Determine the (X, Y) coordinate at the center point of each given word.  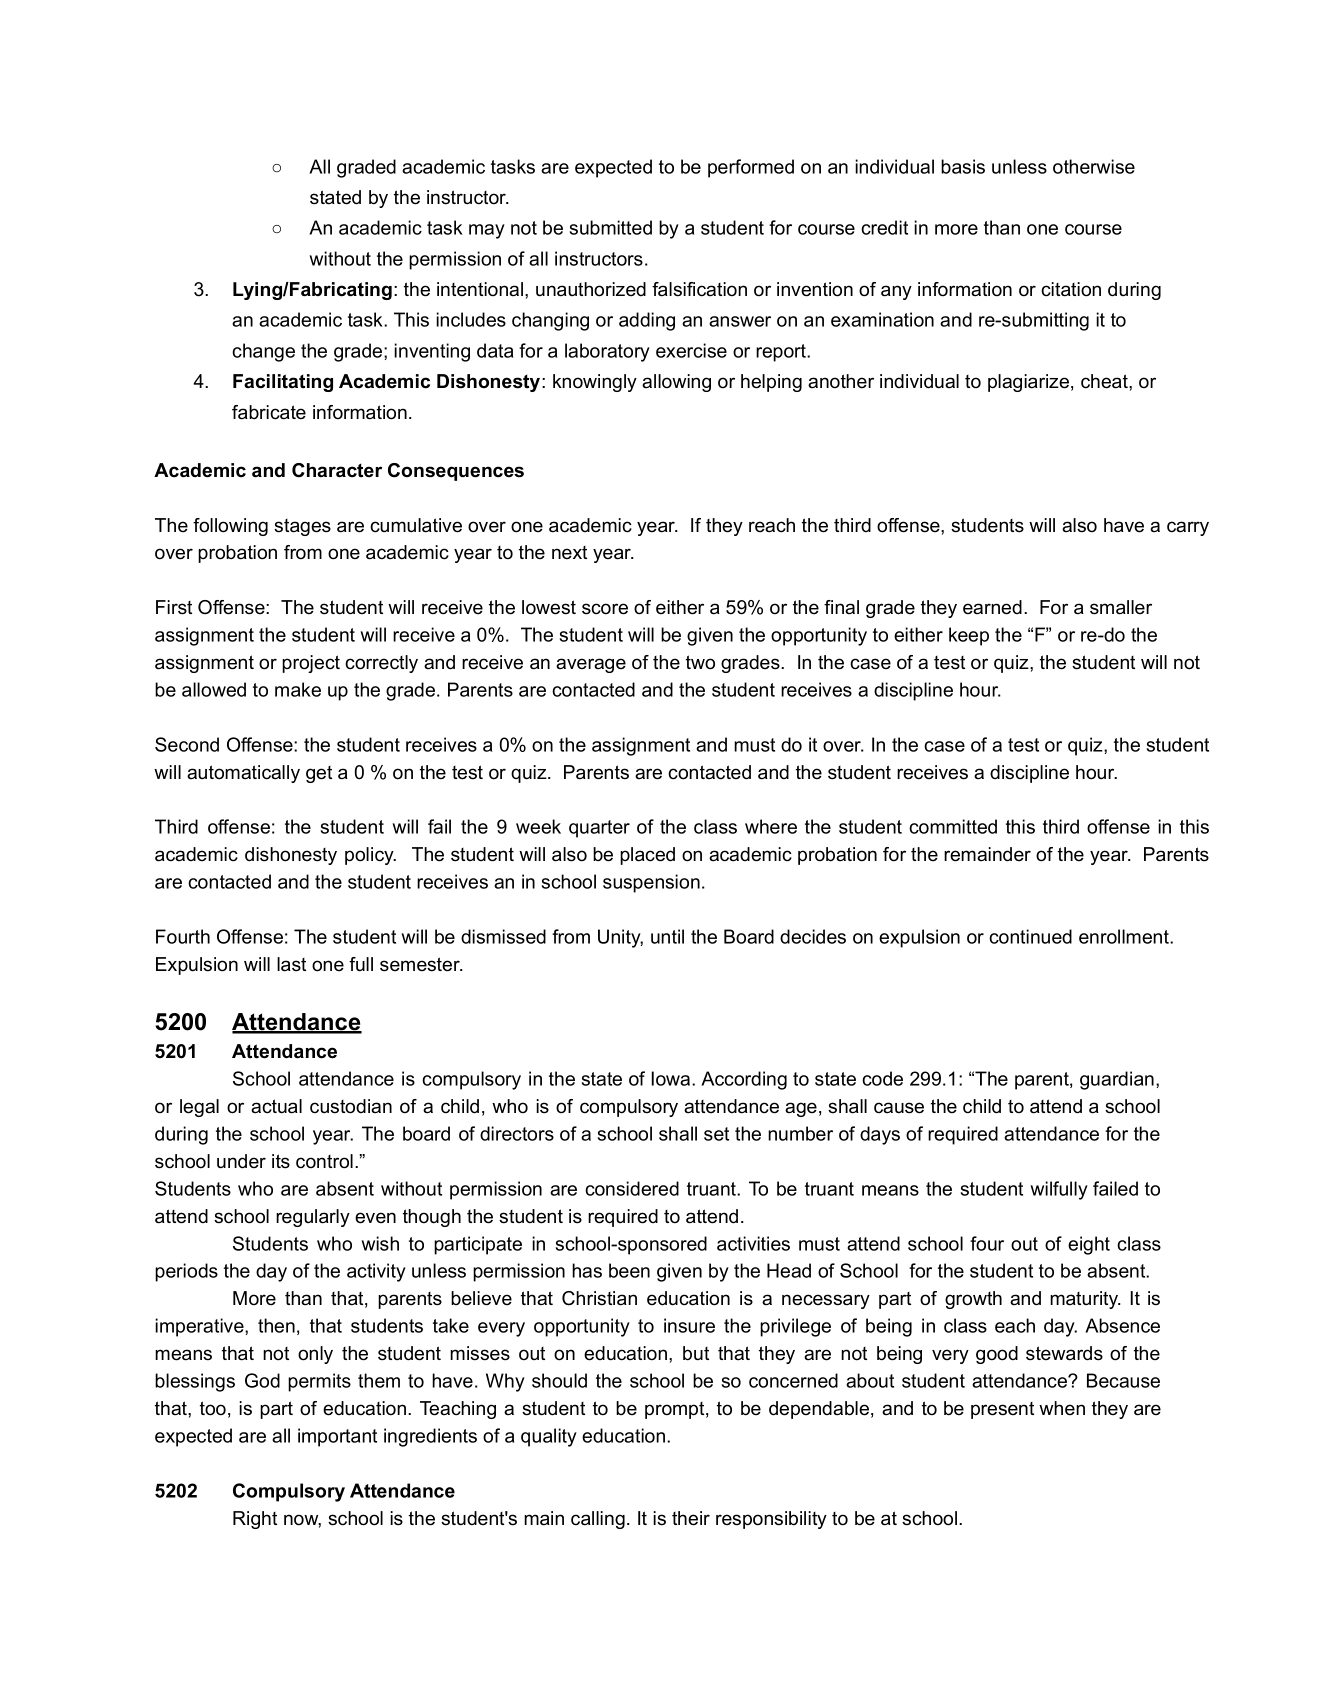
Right (255, 1520)
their (691, 1518)
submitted (611, 227)
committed (953, 826)
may (487, 231)
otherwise (1094, 166)
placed (647, 856)
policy (370, 856)
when (1062, 1408)
